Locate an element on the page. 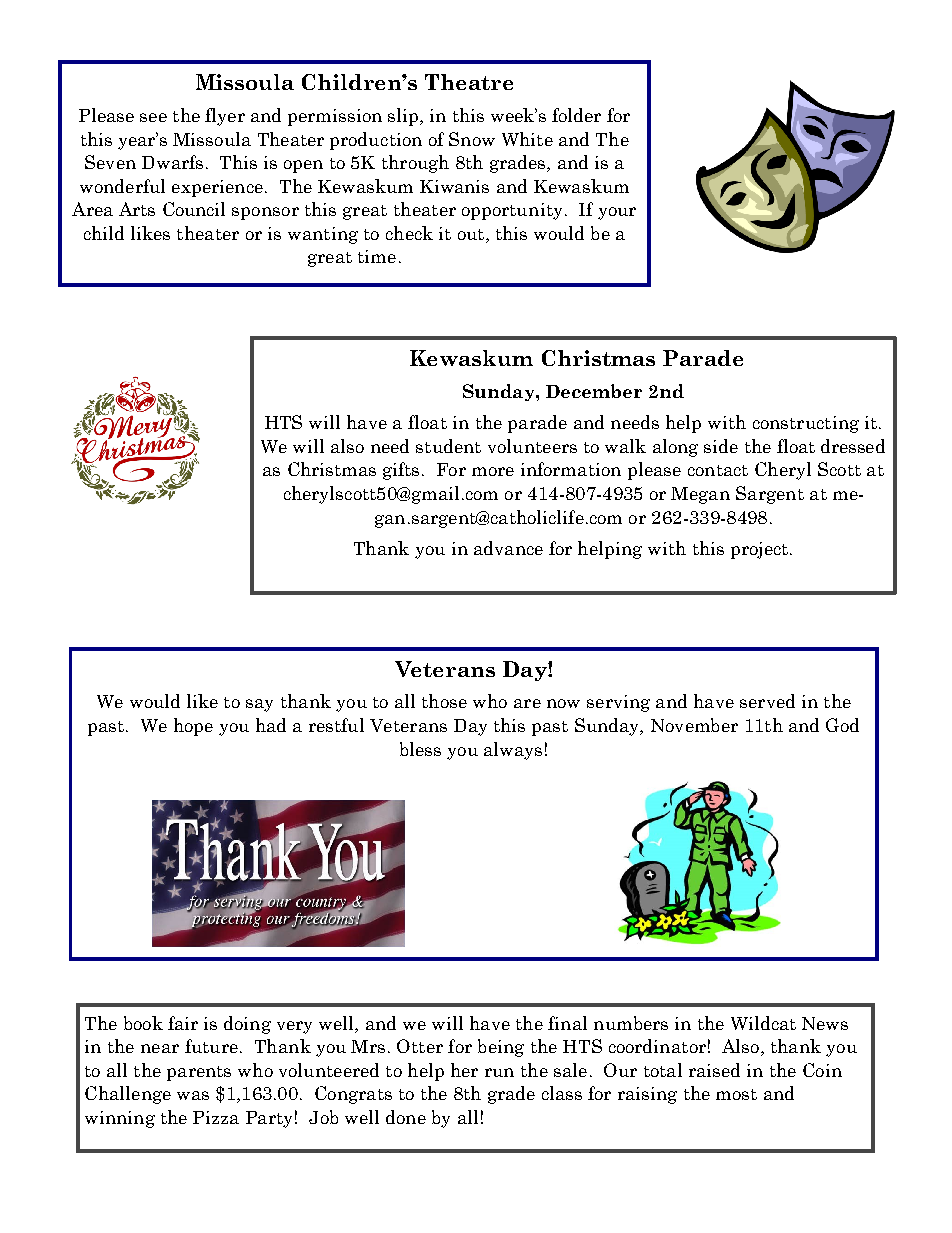 This document has width=952, height=1233. folder is located at coordinates (576, 115).
